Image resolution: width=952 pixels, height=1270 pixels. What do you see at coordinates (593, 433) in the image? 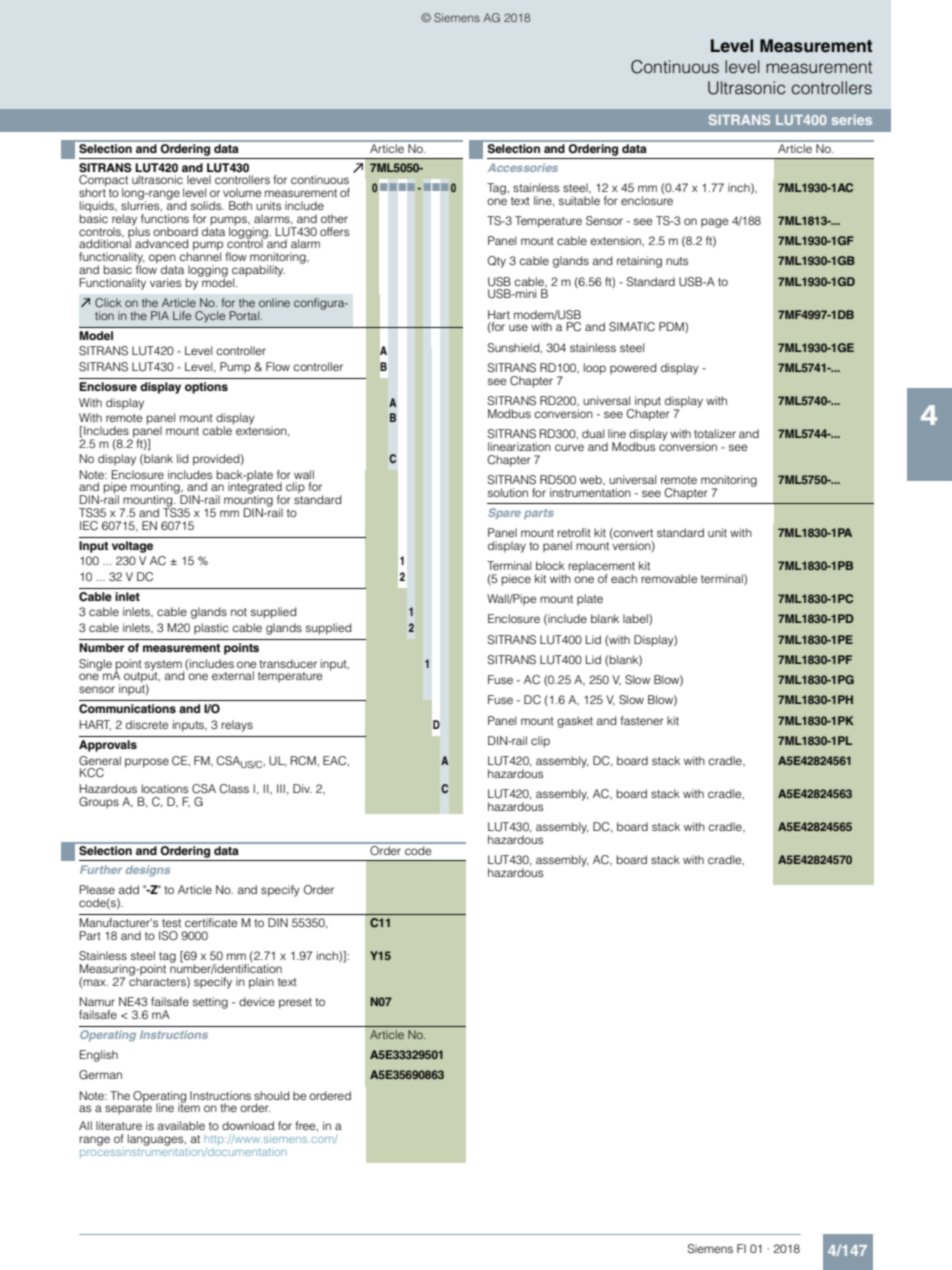
I see `dual` at bounding box center [593, 433].
